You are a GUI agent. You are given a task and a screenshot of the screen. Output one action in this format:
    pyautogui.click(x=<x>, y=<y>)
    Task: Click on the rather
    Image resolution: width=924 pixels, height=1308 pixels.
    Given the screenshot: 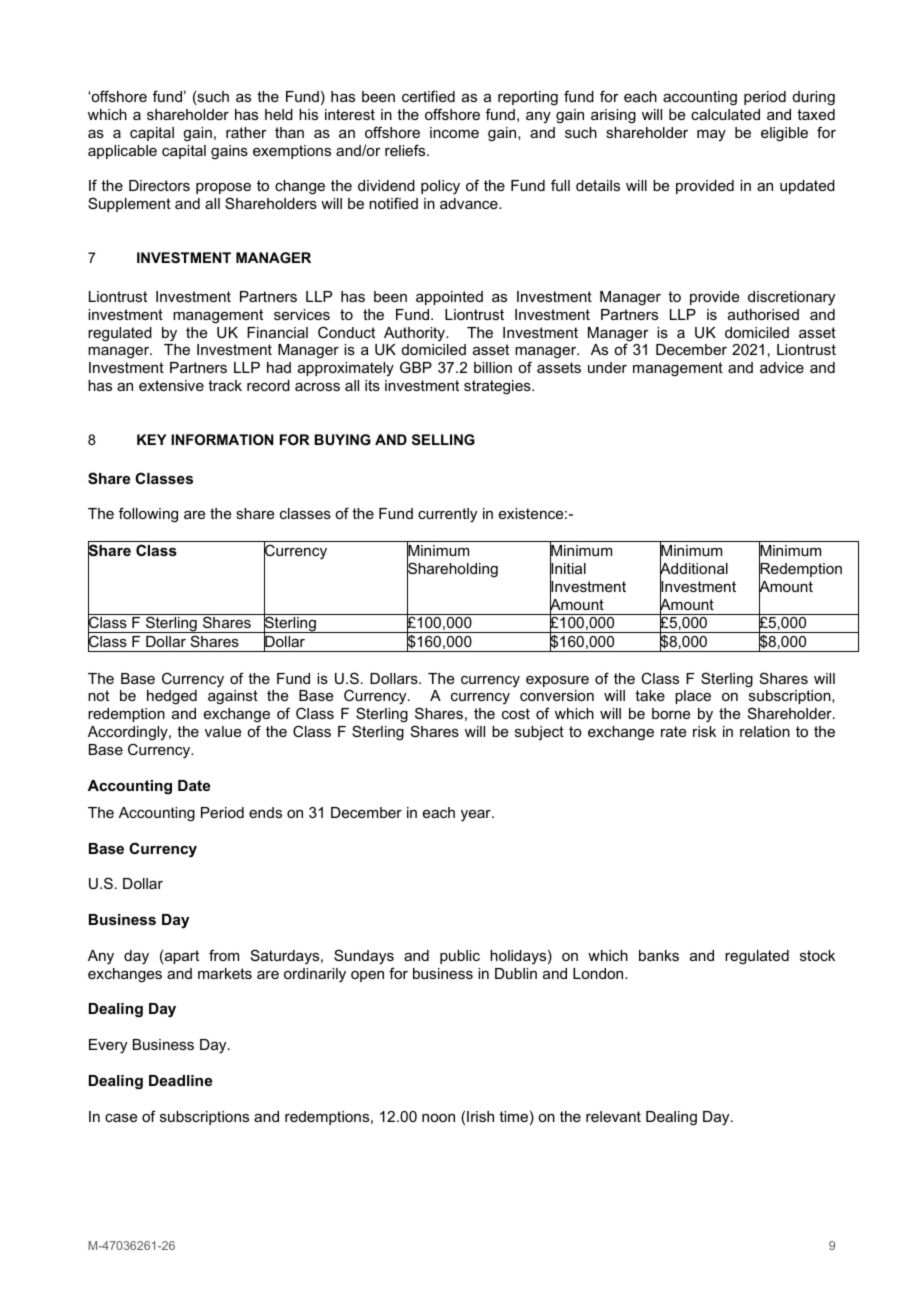 What is the action you would take?
    pyautogui.click(x=246, y=132)
